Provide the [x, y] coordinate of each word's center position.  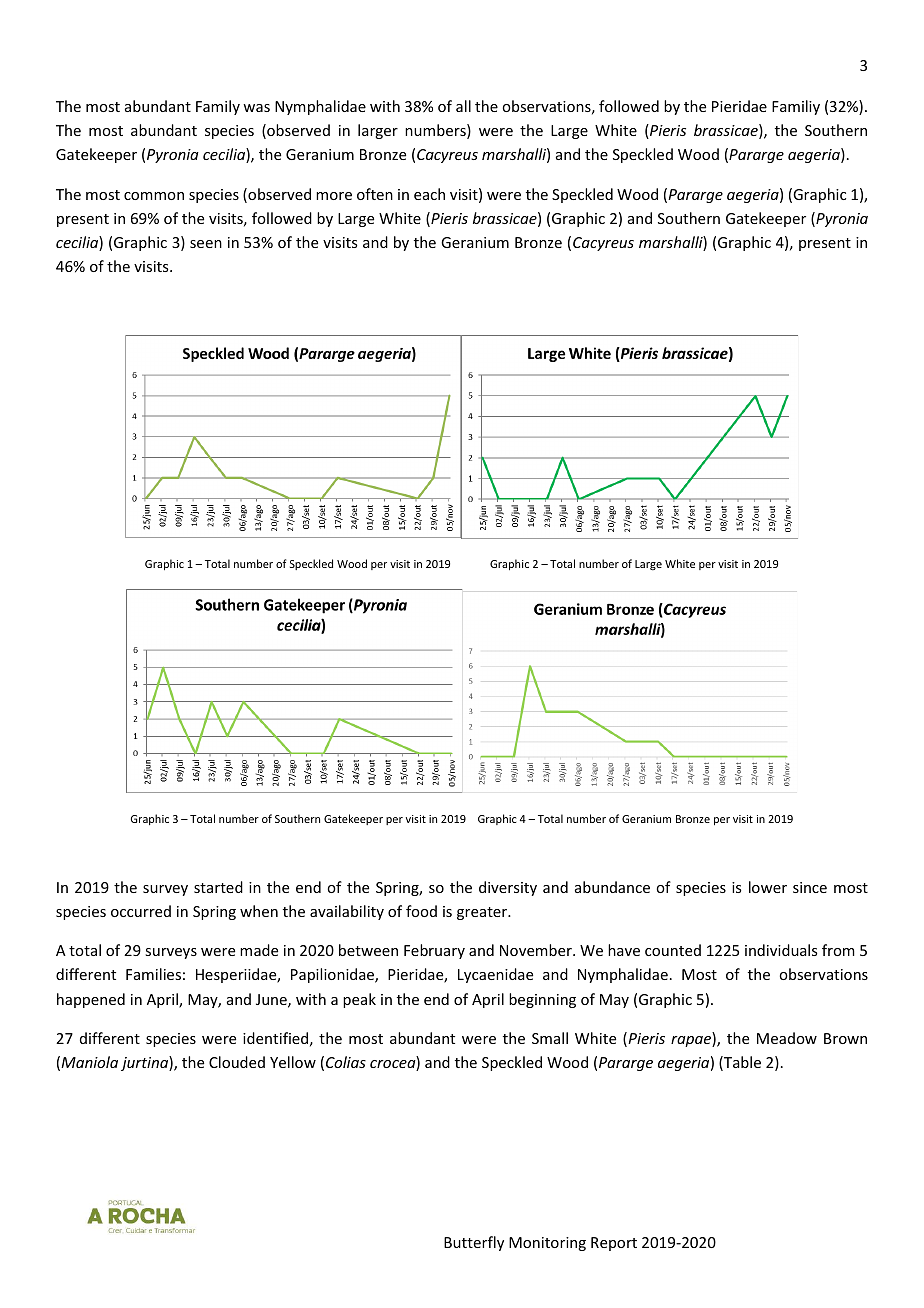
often [375, 194]
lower [768, 887]
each [429, 194]
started [218, 887]
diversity [508, 888]
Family [218, 107]
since [810, 887]
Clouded [237, 1062]
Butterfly [474, 1243]
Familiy [796, 107]
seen [206, 244]
